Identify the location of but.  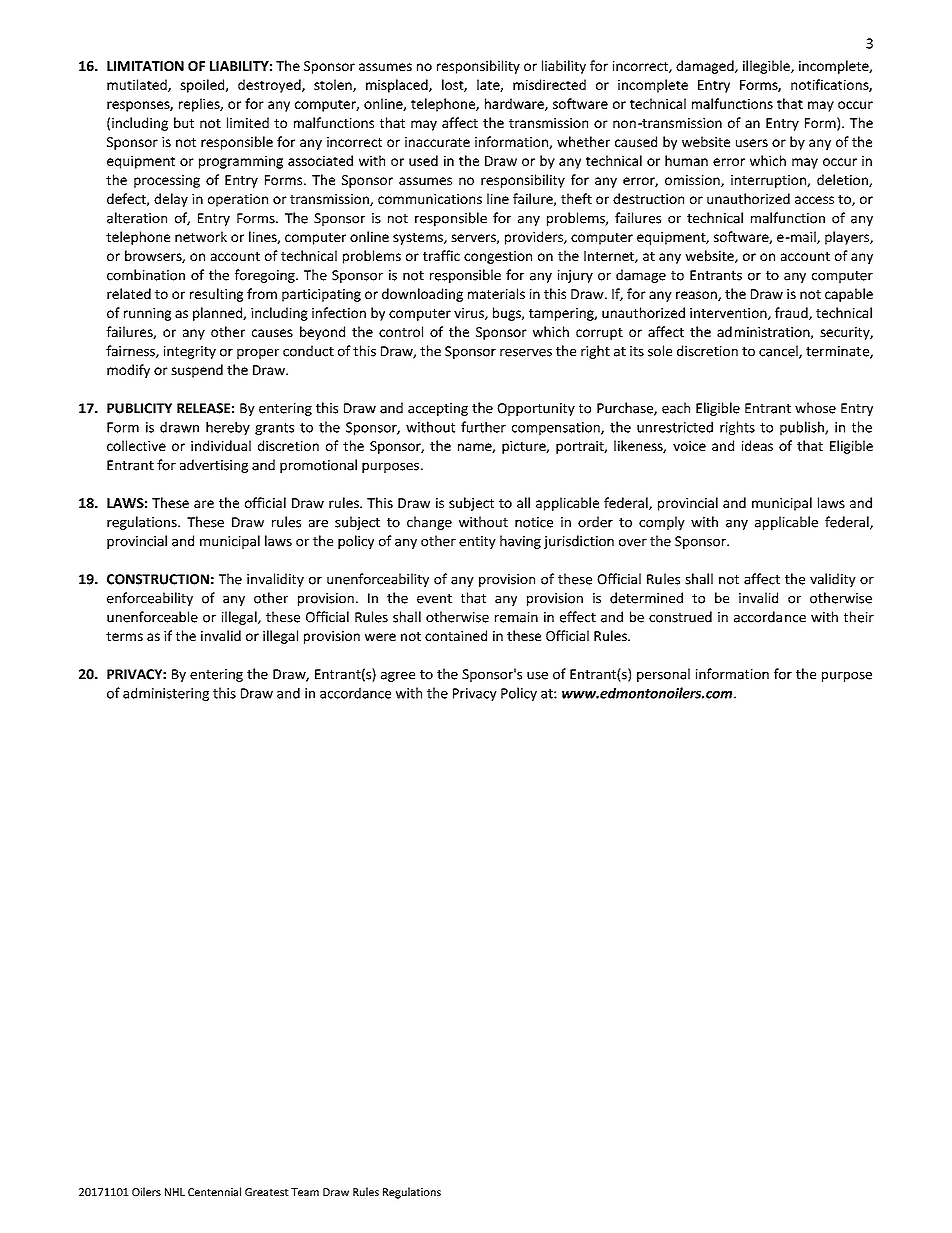
(184, 122).
